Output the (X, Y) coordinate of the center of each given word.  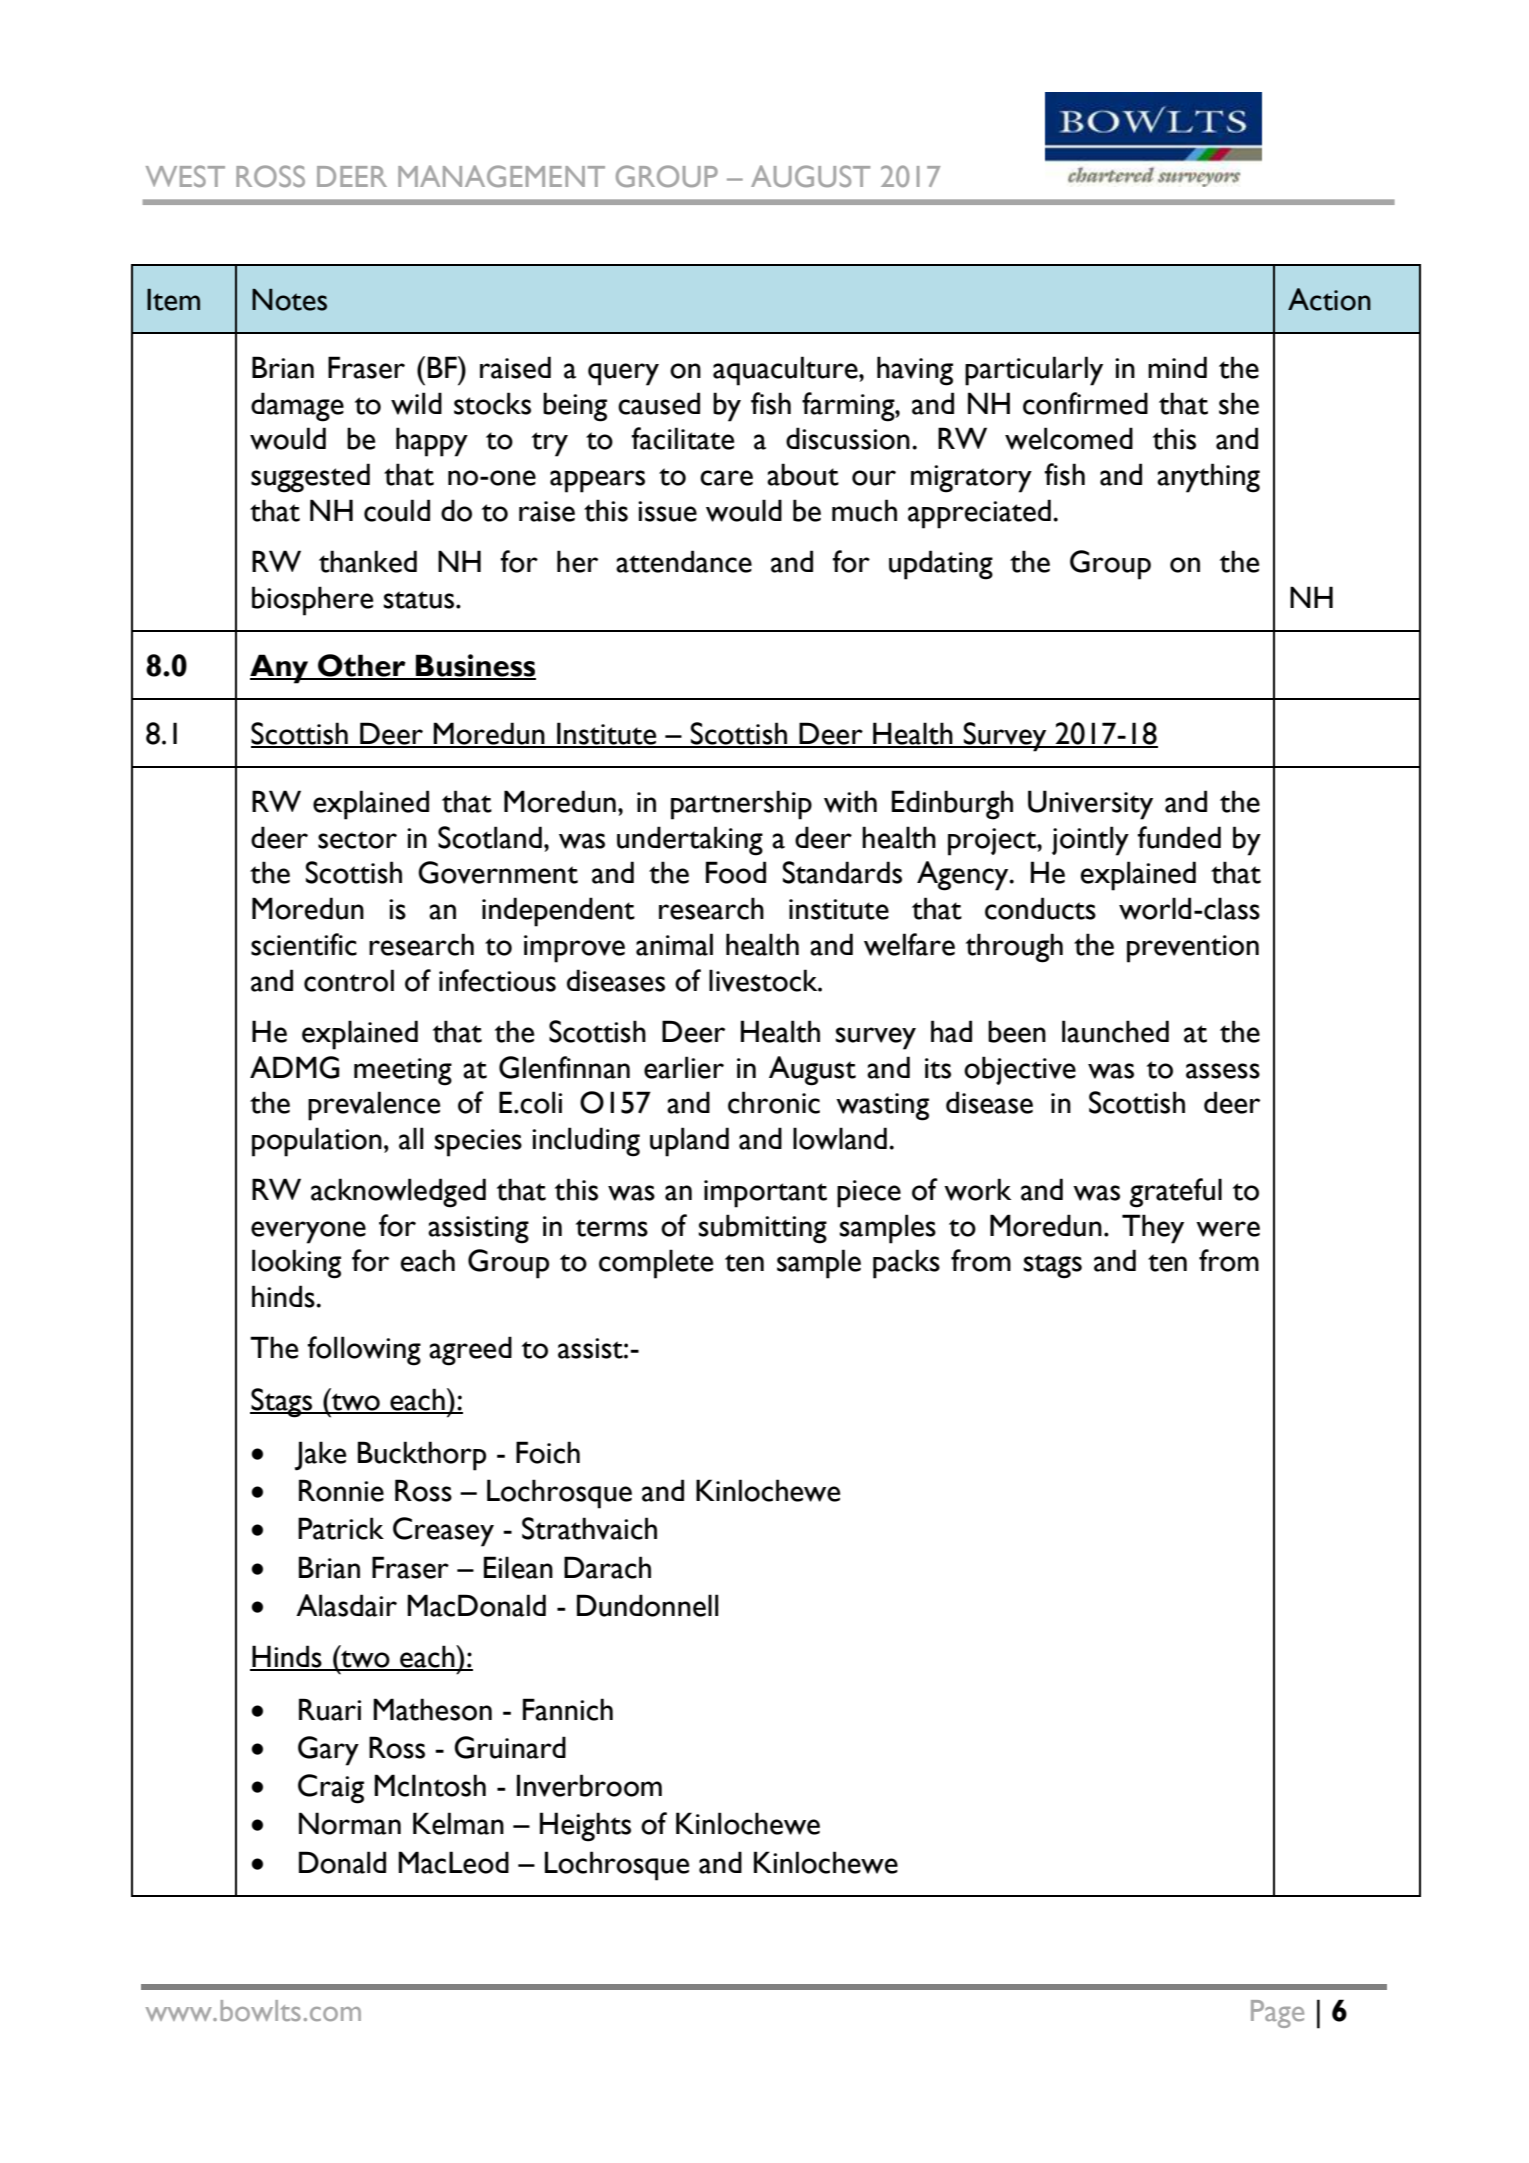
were (1228, 1229)
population (317, 1142)
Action (1329, 299)
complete (656, 1264)
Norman (350, 1823)
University (1090, 805)
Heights (585, 1827)
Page (1277, 2014)
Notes (289, 300)
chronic (774, 1102)
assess (1223, 1071)
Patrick (341, 1528)
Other (362, 666)
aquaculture (786, 371)
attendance (684, 561)
